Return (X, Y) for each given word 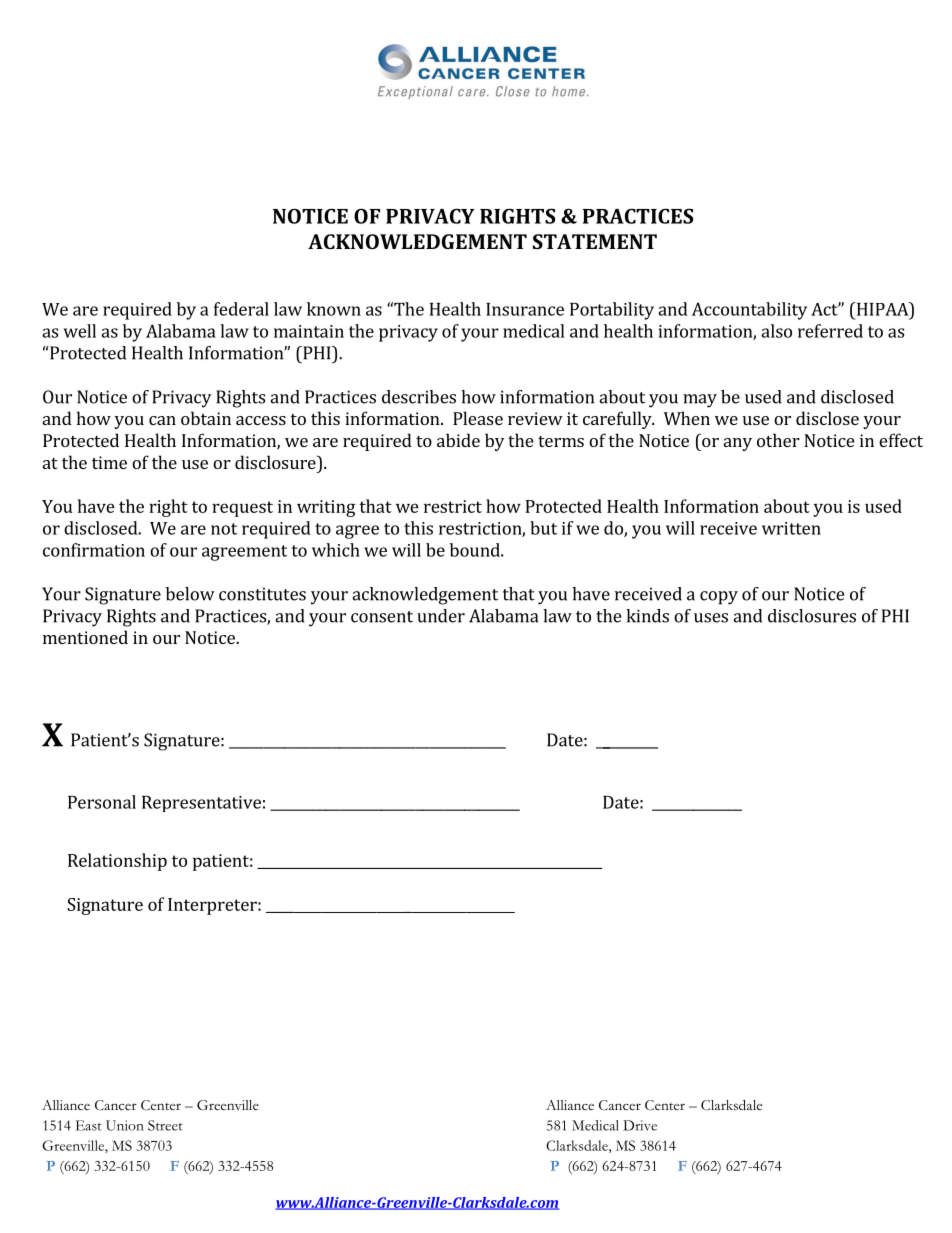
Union (124, 1125)
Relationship (117, 862)
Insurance (525, 309)
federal (241, 309)
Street (165, 1125)
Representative (201, 804)
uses (711, 618)
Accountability (749, 311)
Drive (640, 1125)
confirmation (94, 550)
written (791, 528)
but (543, 528)
